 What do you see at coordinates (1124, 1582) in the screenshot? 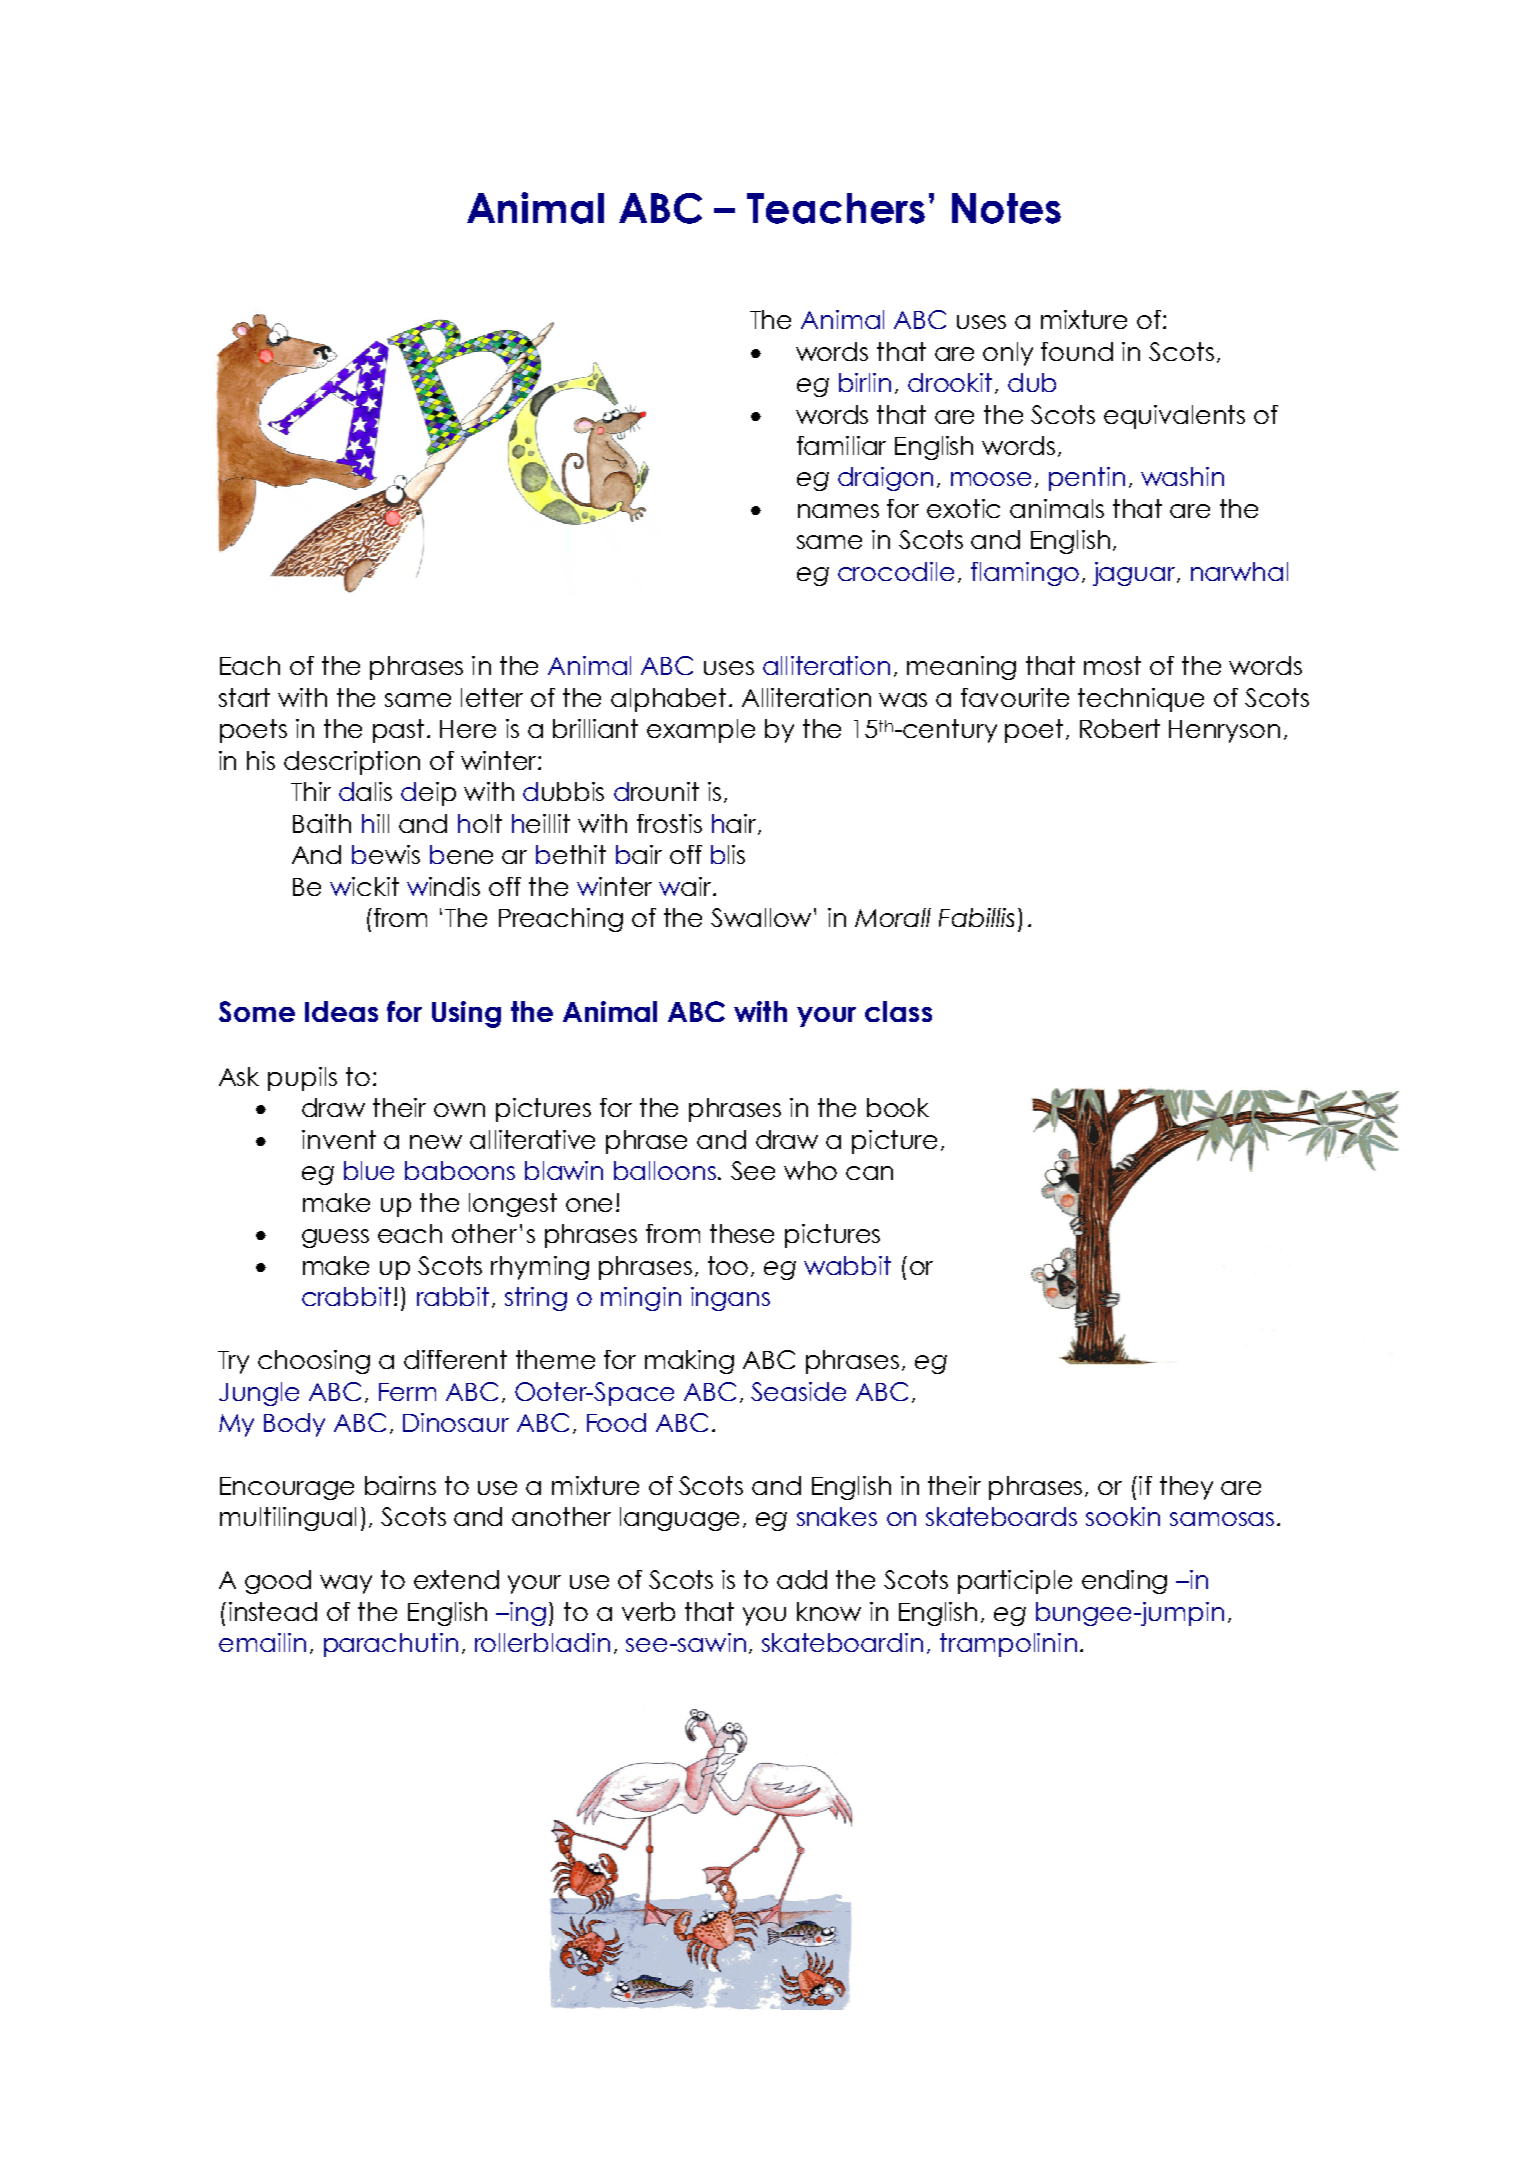
I see `ending` at bounding box center [1124, 1582].
